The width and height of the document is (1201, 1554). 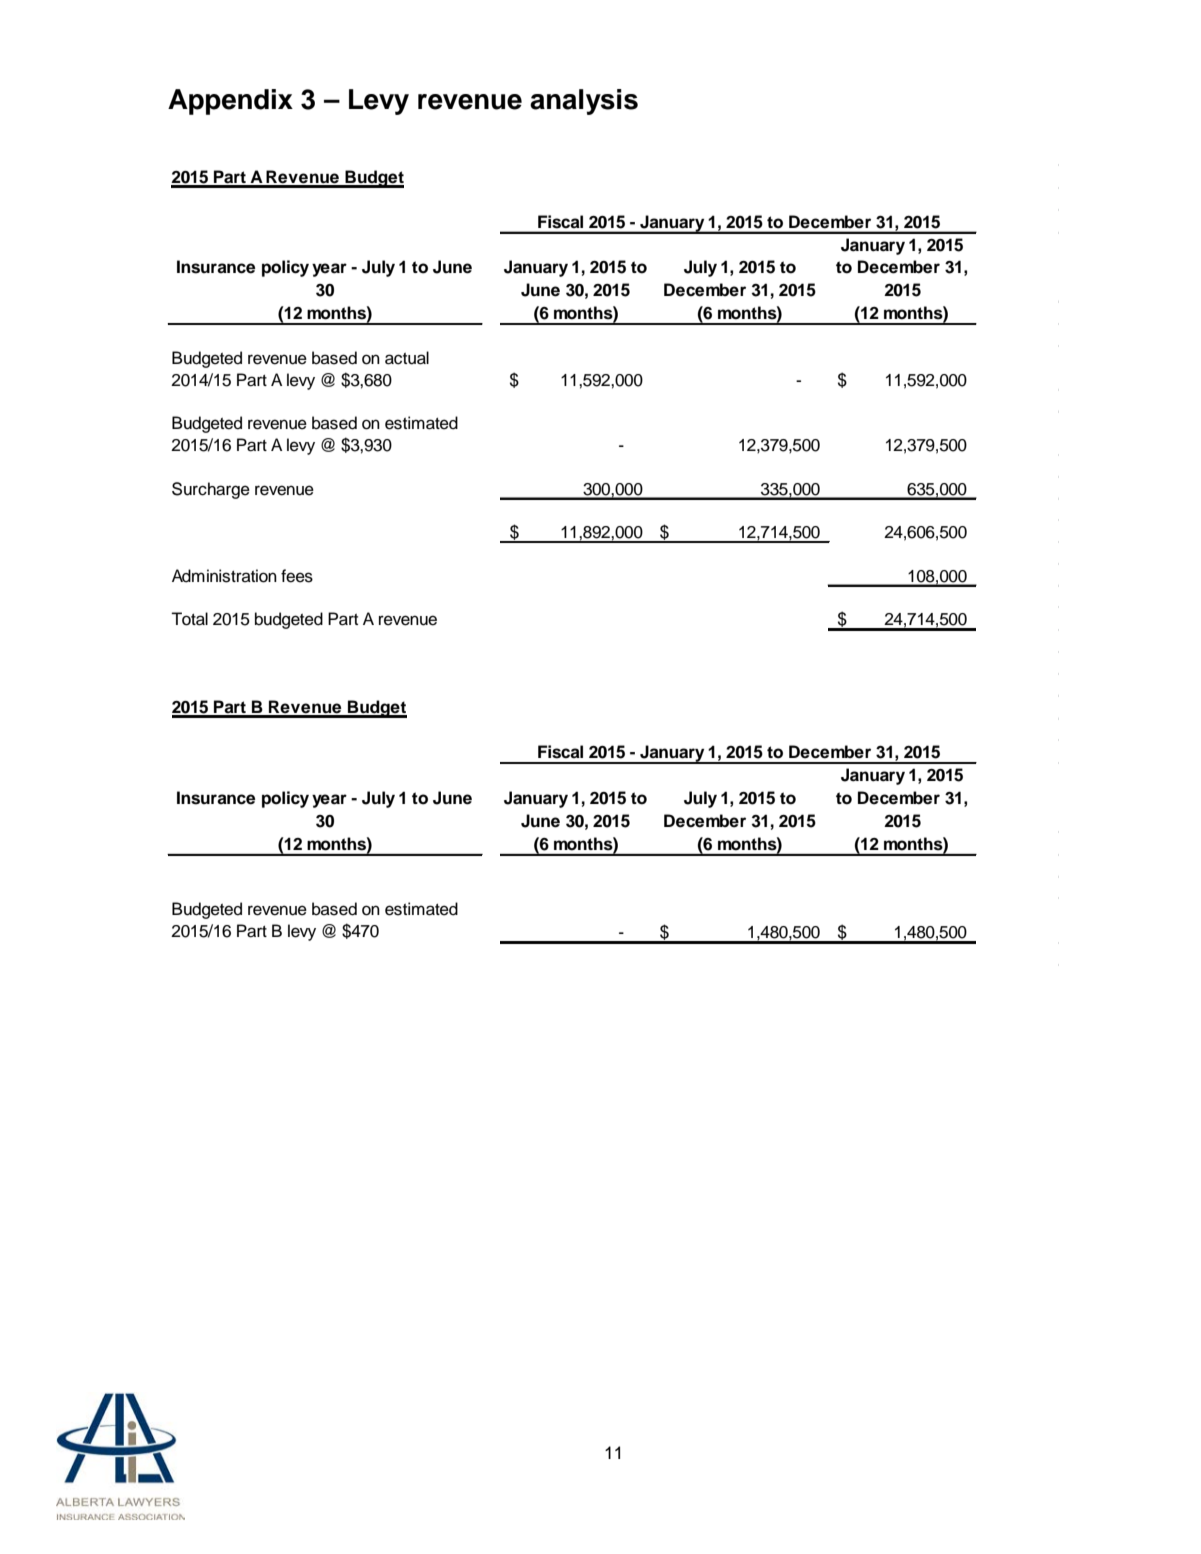 I want to click on fees, so click(x=297, y=576).
